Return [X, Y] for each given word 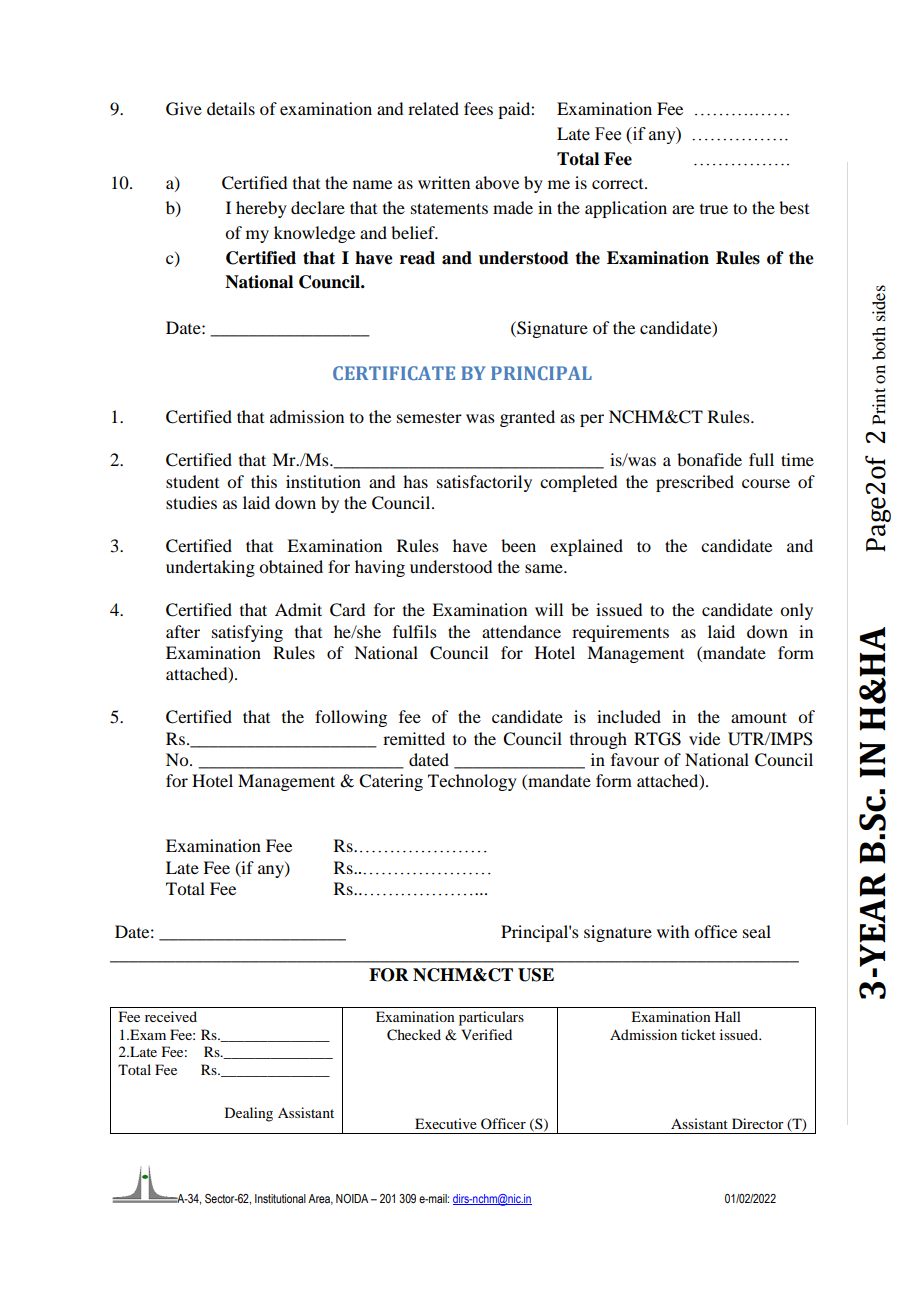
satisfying [247, 633]
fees [478, 108]
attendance [521, 631]
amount [759, 717]
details [231, 108]
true [714, 209]
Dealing [249, 1114]
